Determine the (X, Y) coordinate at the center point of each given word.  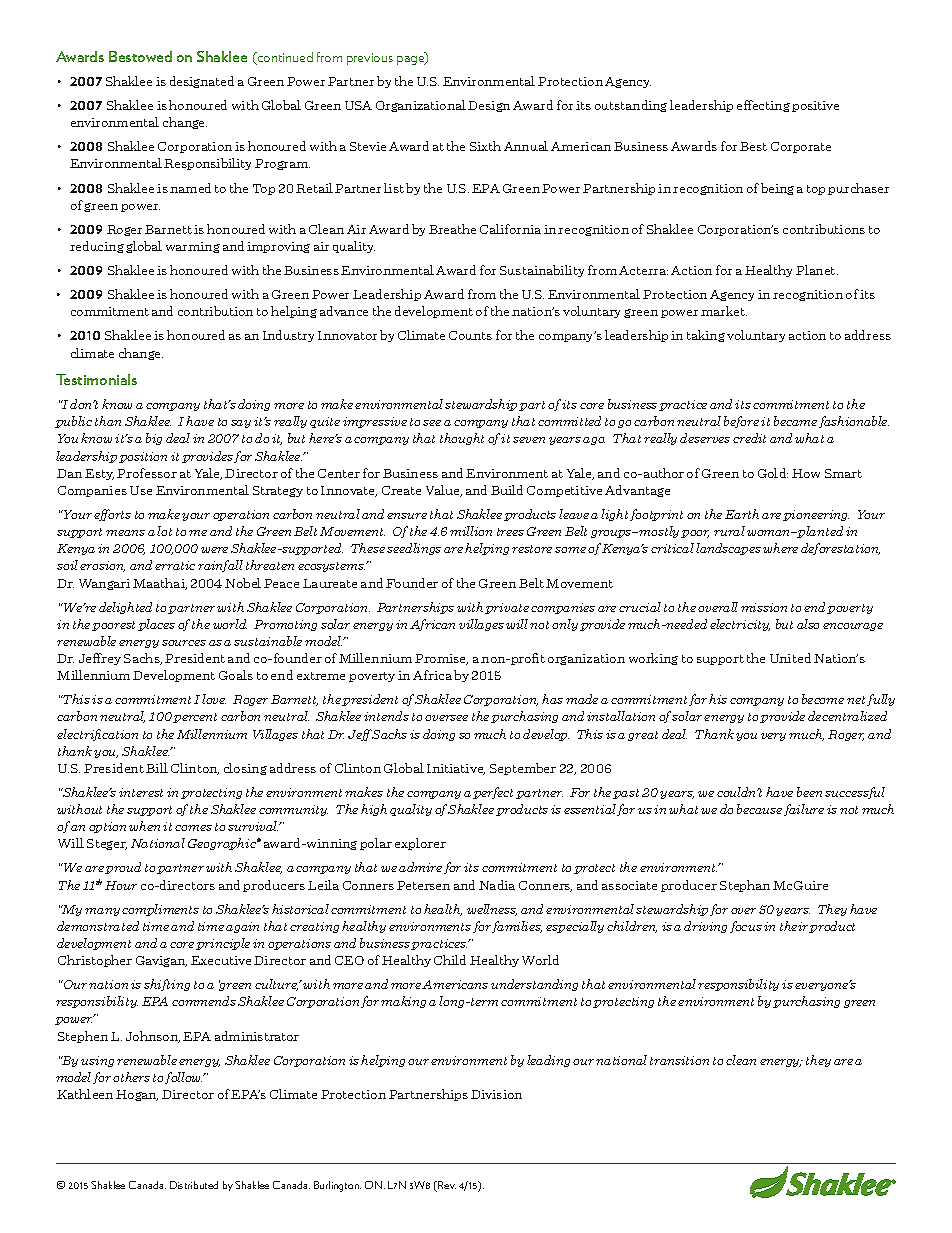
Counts (470, 335)
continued (284, 58)
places (156, 625)
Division (496, 1094)
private (507, 608)
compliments (160, 910)
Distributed (194, 1185)
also (808, 624)
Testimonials (96, 379)
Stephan (745, 886)
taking (706, 336)
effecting (763, 106)
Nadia (497, 885)
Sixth (485, 146)
